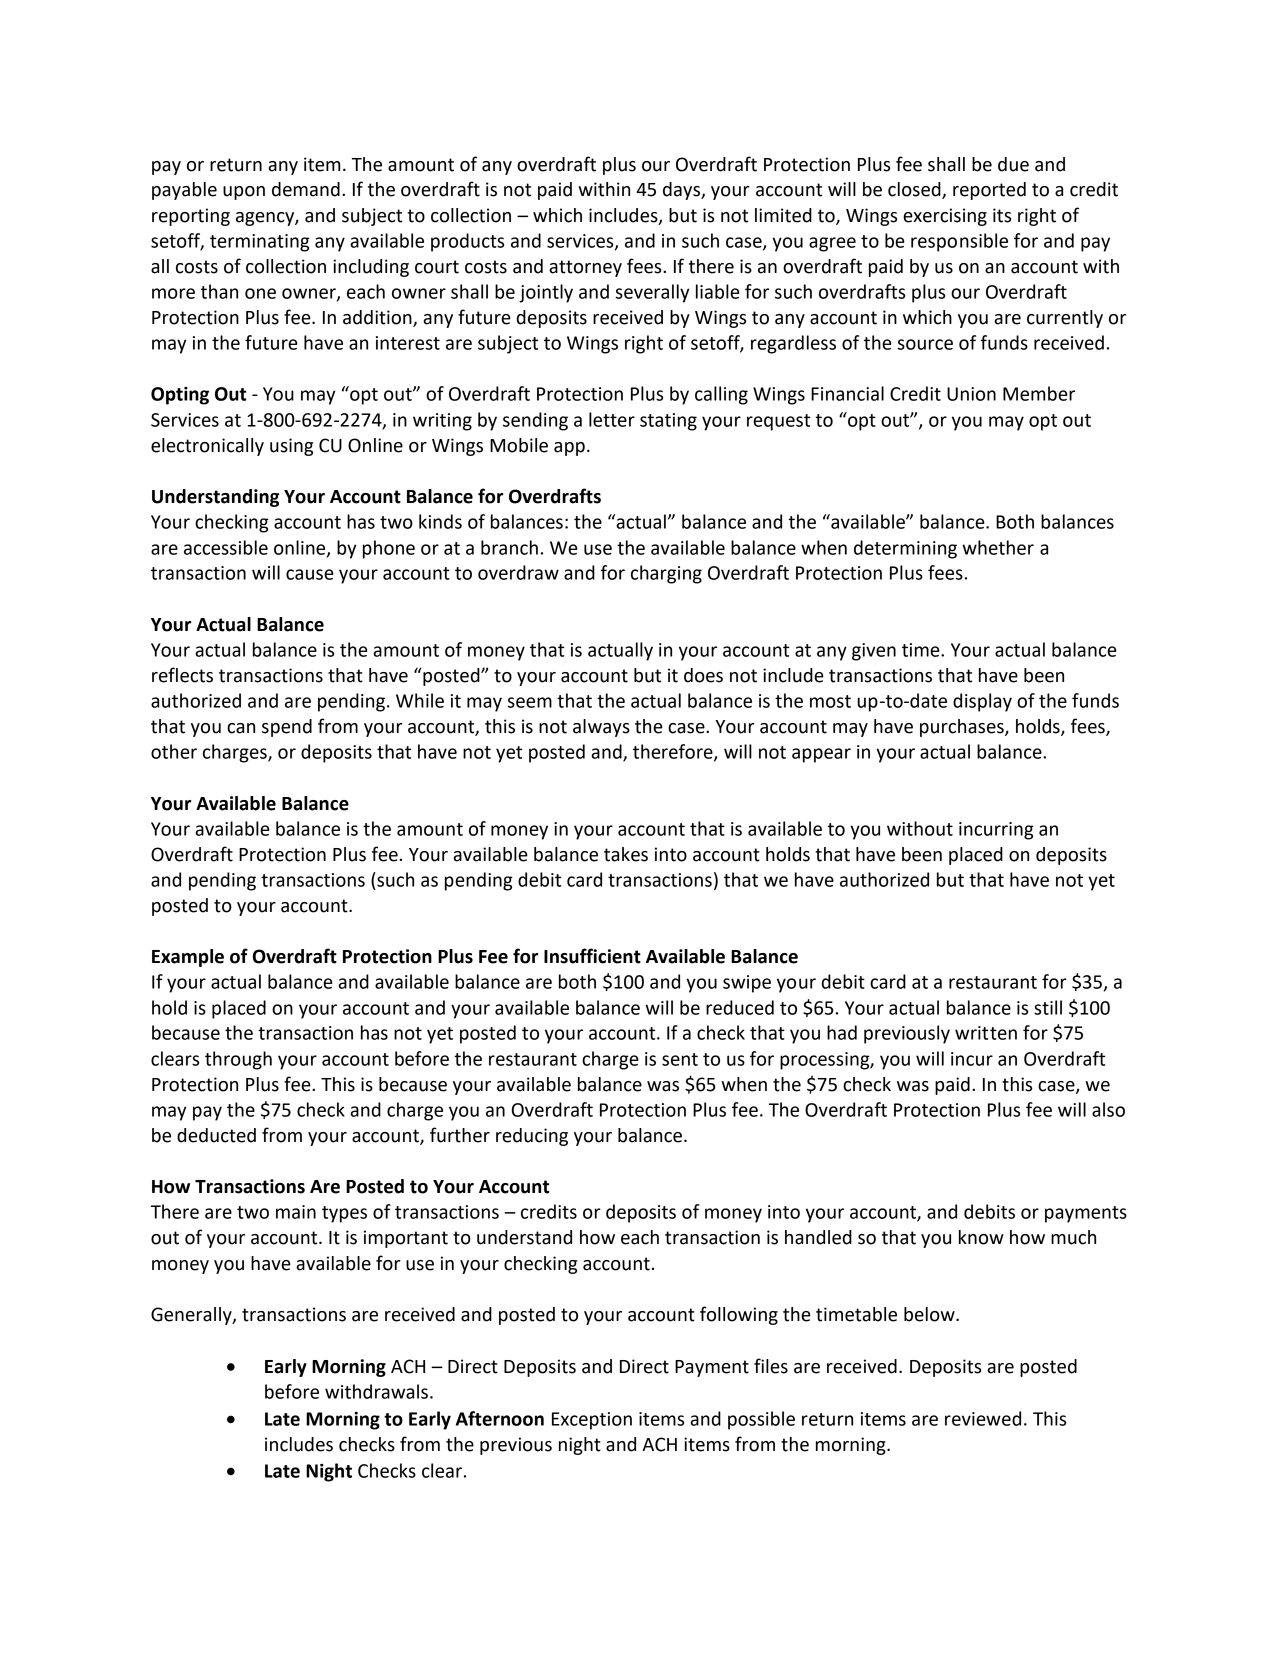 The image size is (1281, 1658). Describe the element at coordinates (680, 1059) in the screenshot. I see `sent` at that location.
